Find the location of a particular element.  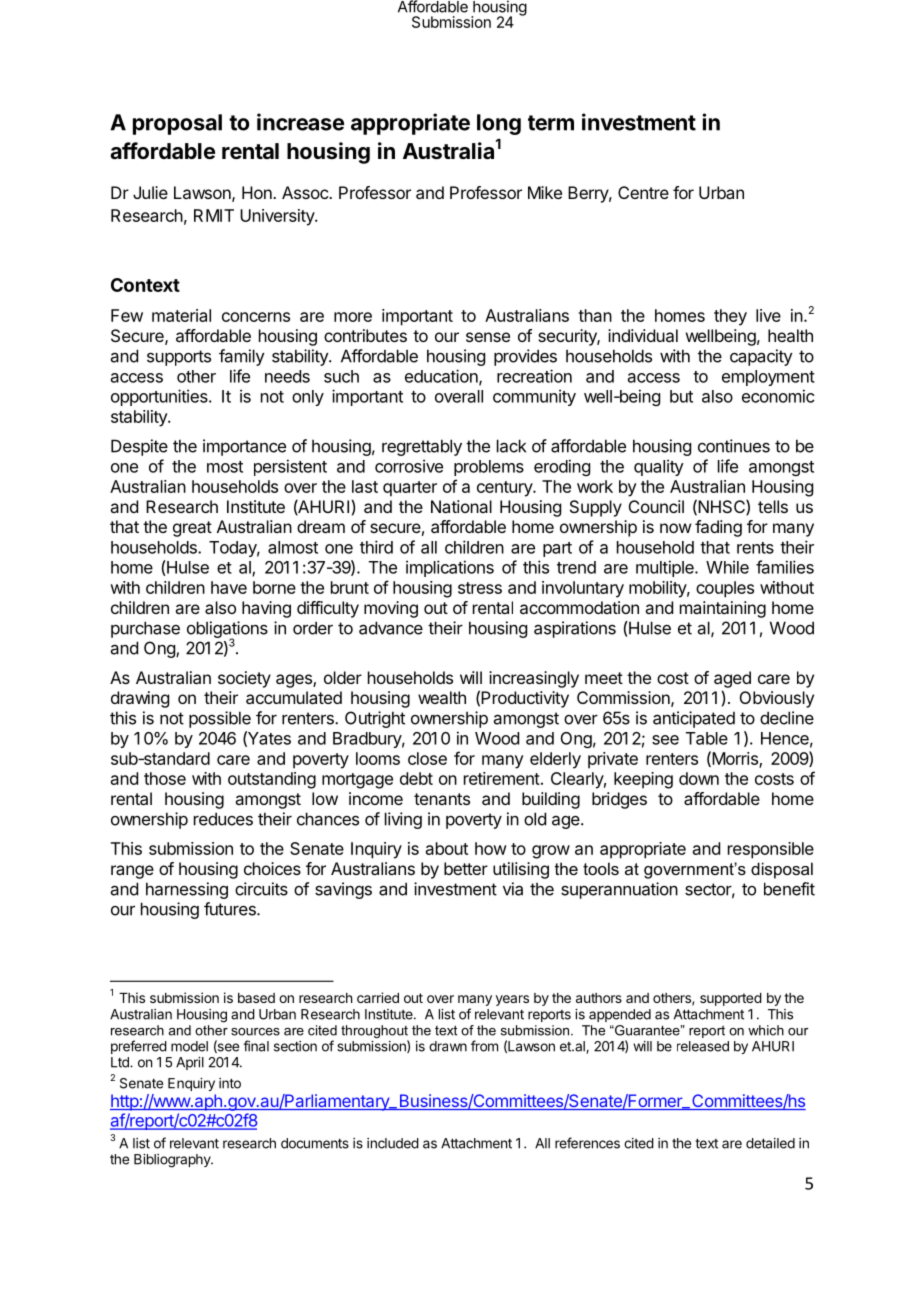

proposal is located at coordinates (177, 124).
